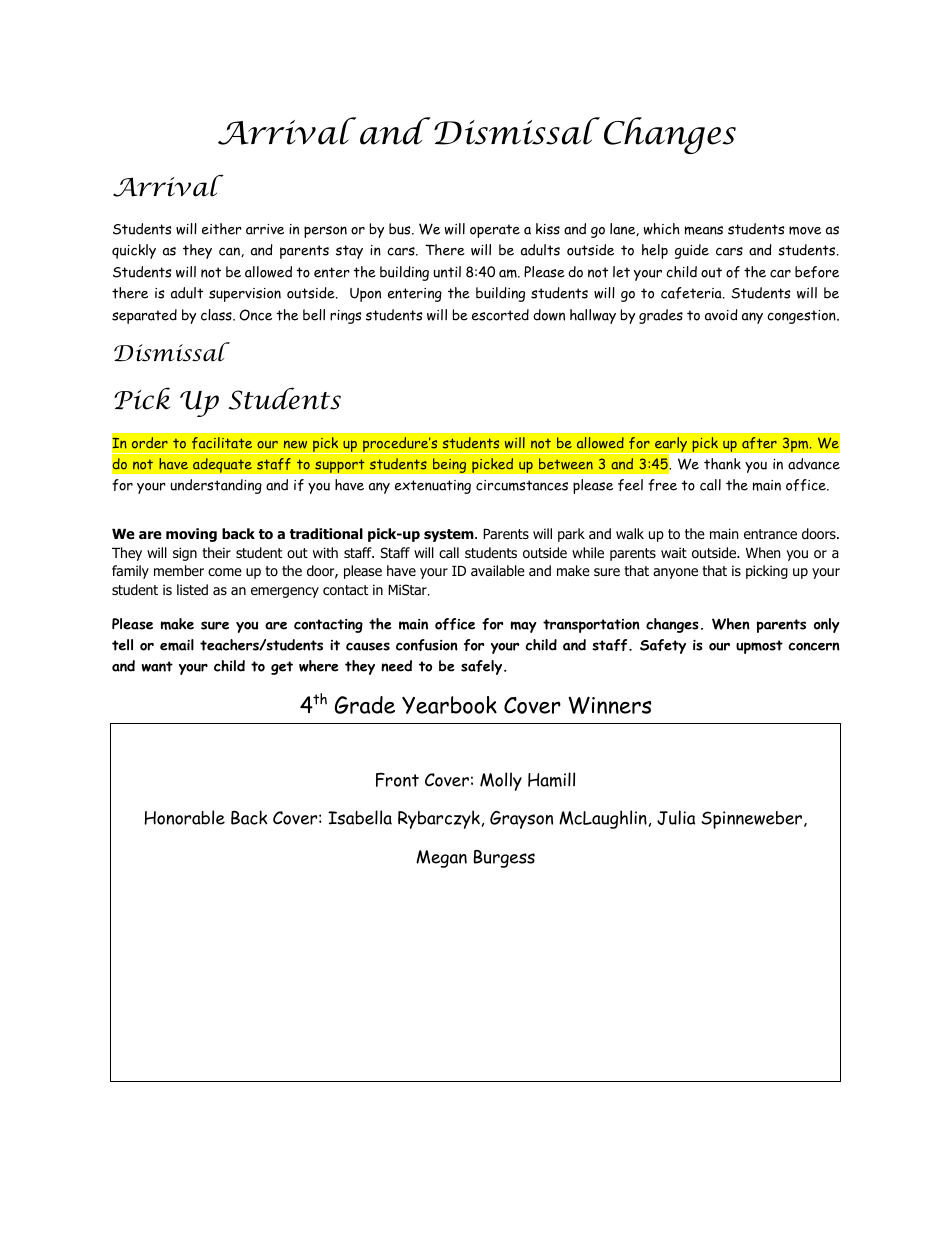 The width and height of the image is (952, 1233). Describe the element at coordinates (759, 647) in the image. I see `upmost` at that location.
